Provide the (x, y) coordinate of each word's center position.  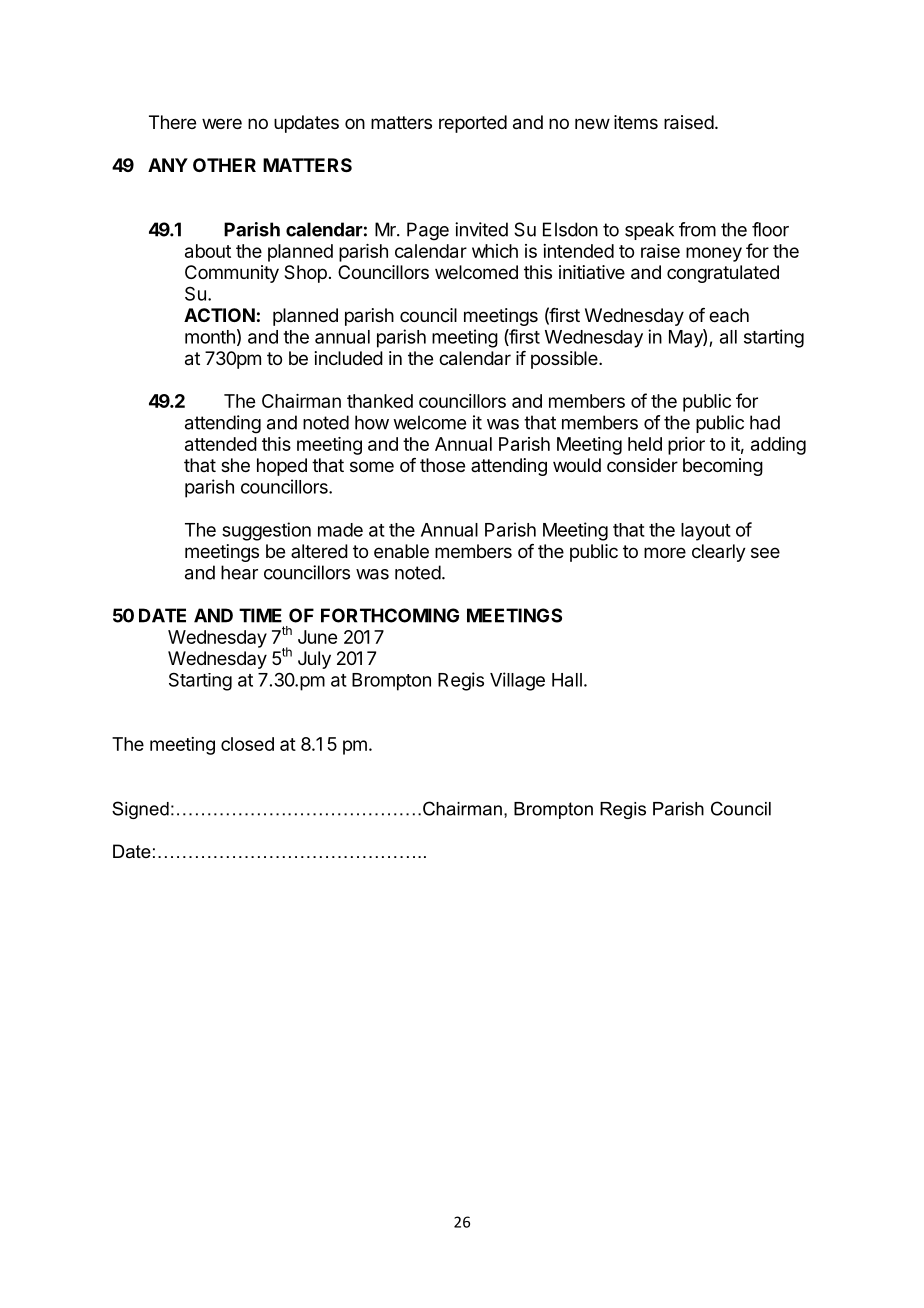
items (636, 122)
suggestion (266, 531)
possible (565, 360)
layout (706, 532)
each (729, 315)
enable (401, 551)
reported (473, 124)
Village (517, 681)
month (210, 337)
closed (247, 744)
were (222, 123)
